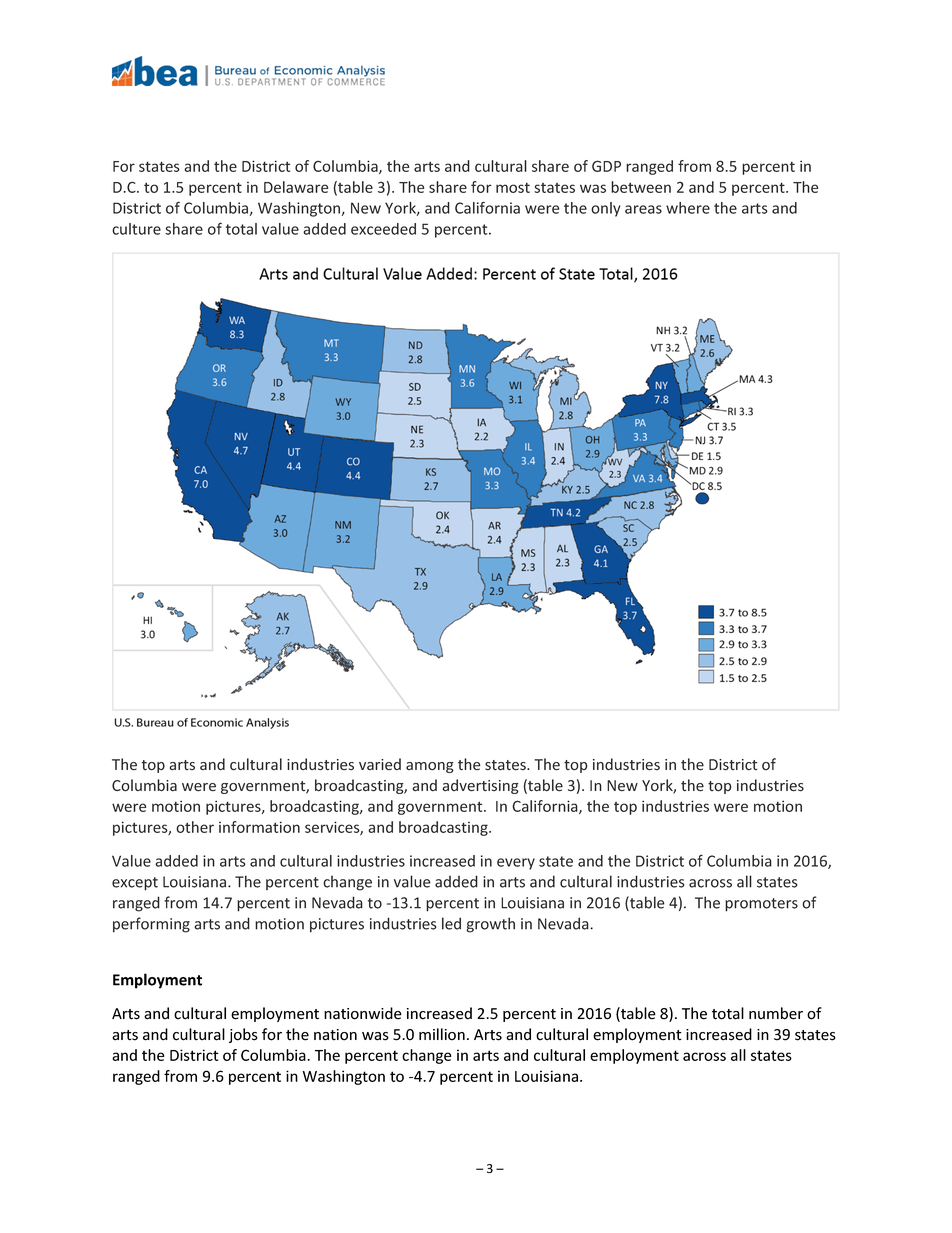  Describe the element at coordinates (430, 767) in the page. I see `among` at that location.
